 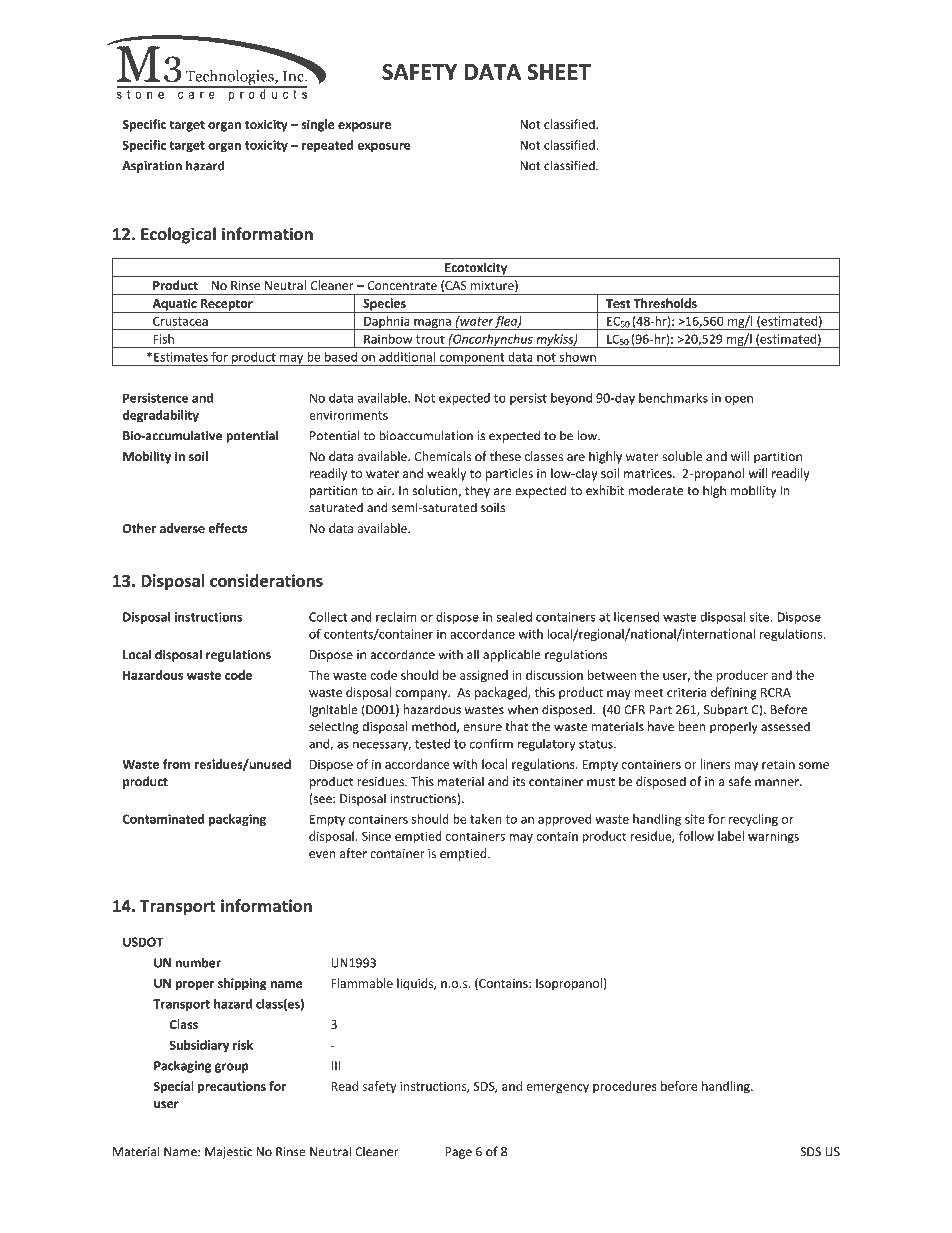 I want to click on single, so click(x=318, y=125).
